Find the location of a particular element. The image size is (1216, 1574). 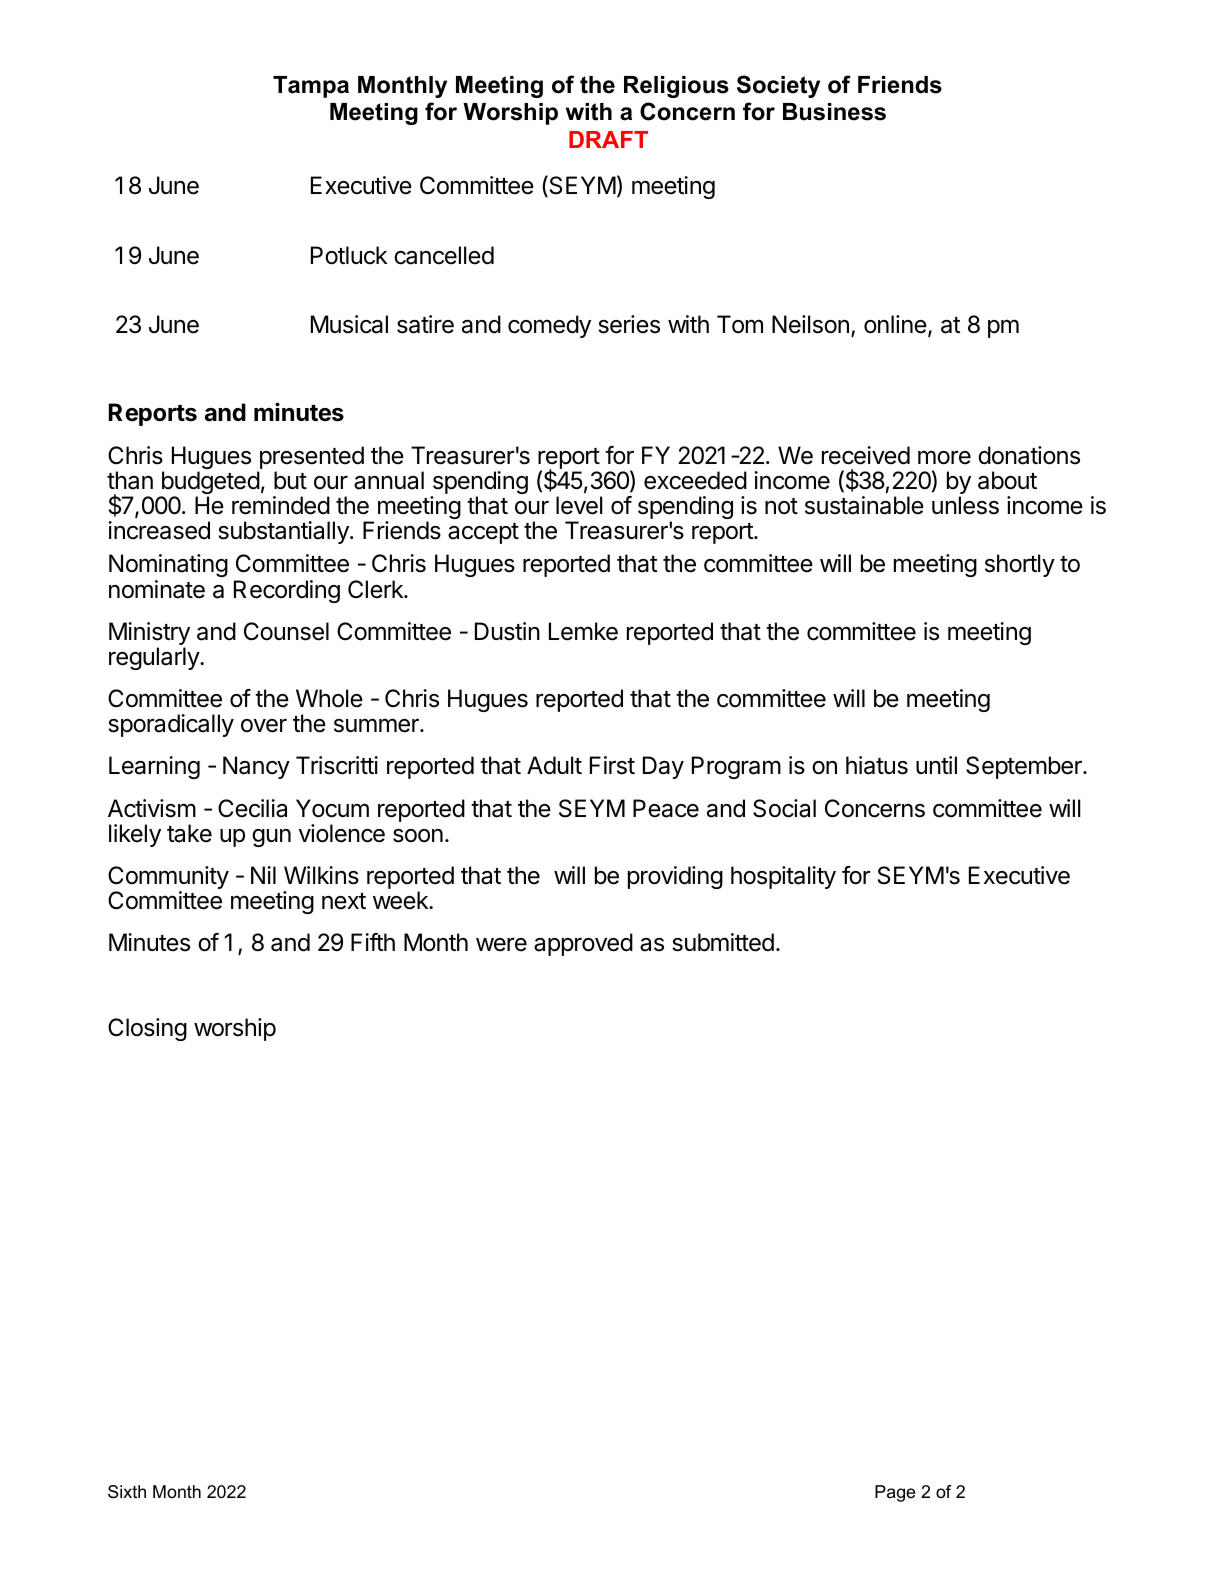

Tampa is located at coordinates (311, 87).
